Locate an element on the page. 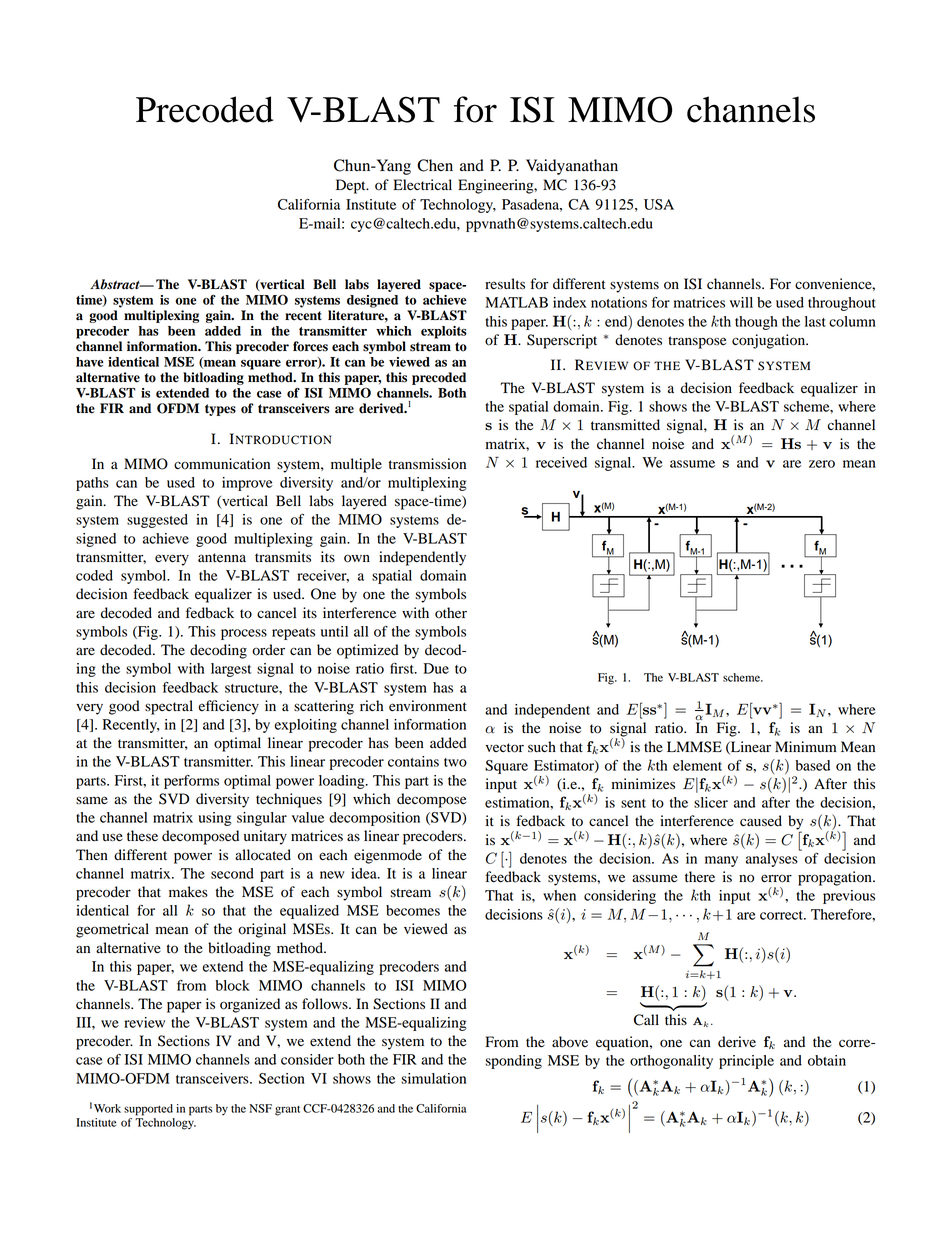  principle is located at coordinates (746, 1062).
